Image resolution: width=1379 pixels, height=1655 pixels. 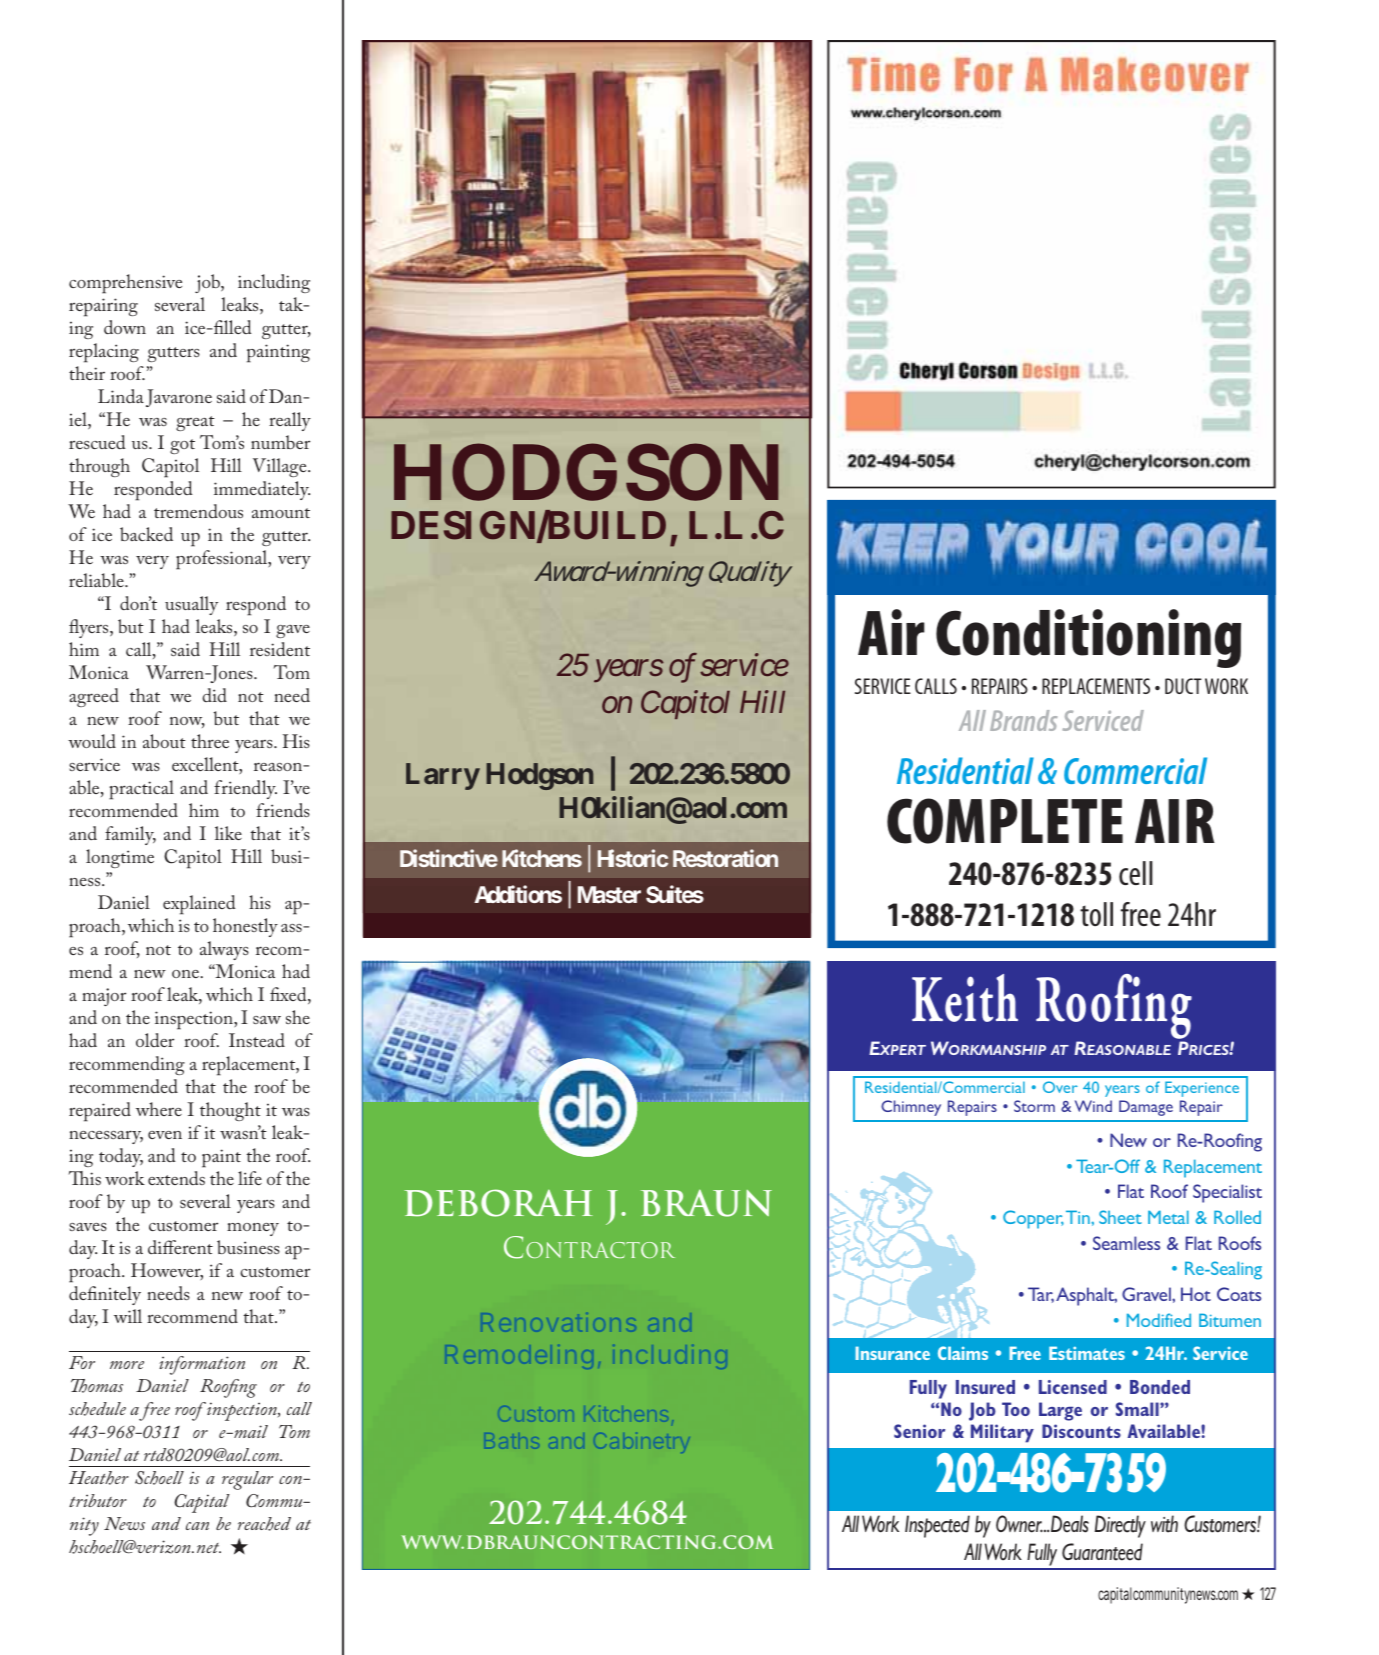 I want to click on DEBORAH, so click(x=498, y=1203).
